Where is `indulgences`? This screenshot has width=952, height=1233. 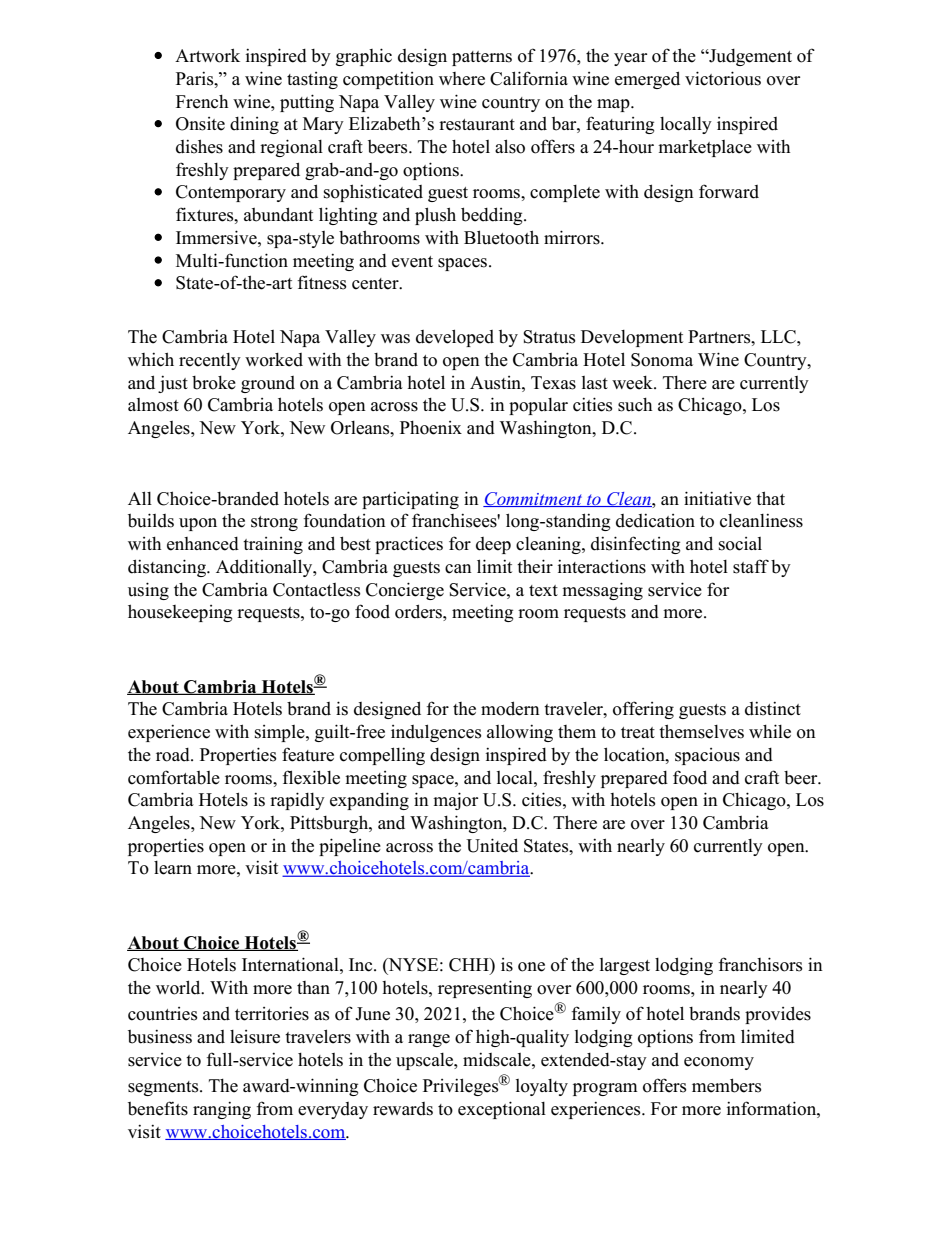 indulgences is located at coordinates (436, 733).
